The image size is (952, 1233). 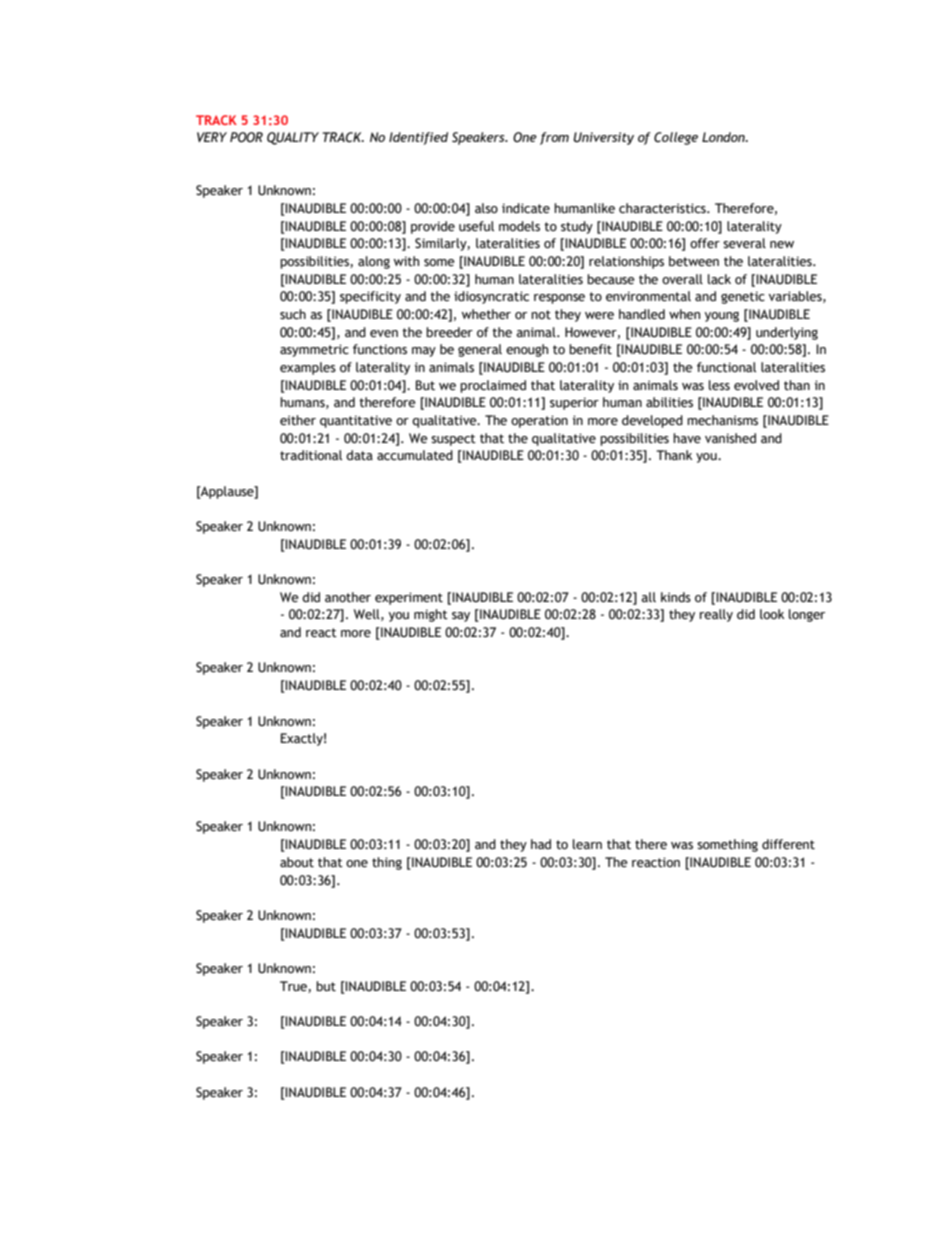 What do you see at coordinates (554, 138) in the screenshot?
I see `from` at bounding box center [554, 138].
